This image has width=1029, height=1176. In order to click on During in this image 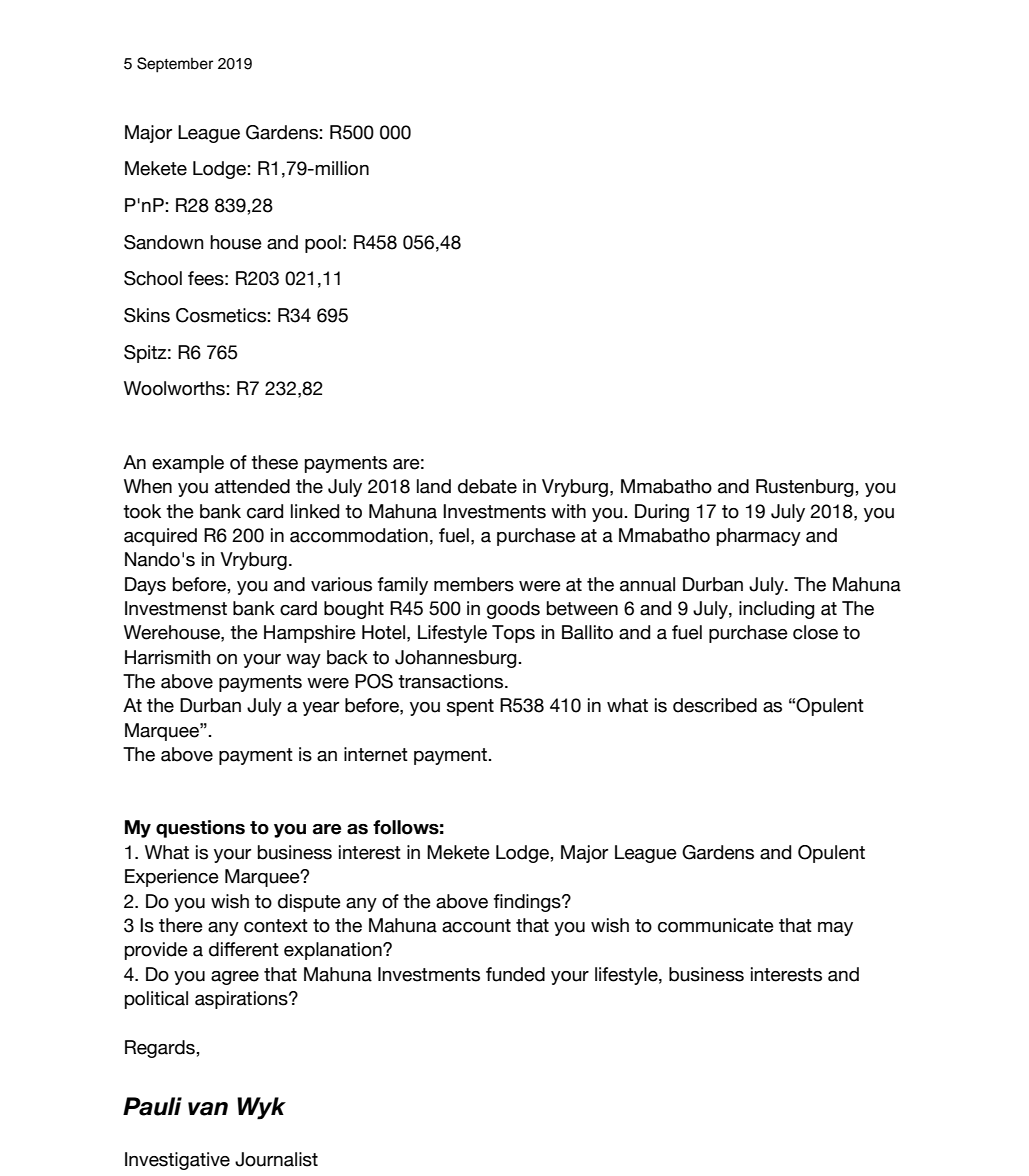, I will do `click(662, 513)`.
